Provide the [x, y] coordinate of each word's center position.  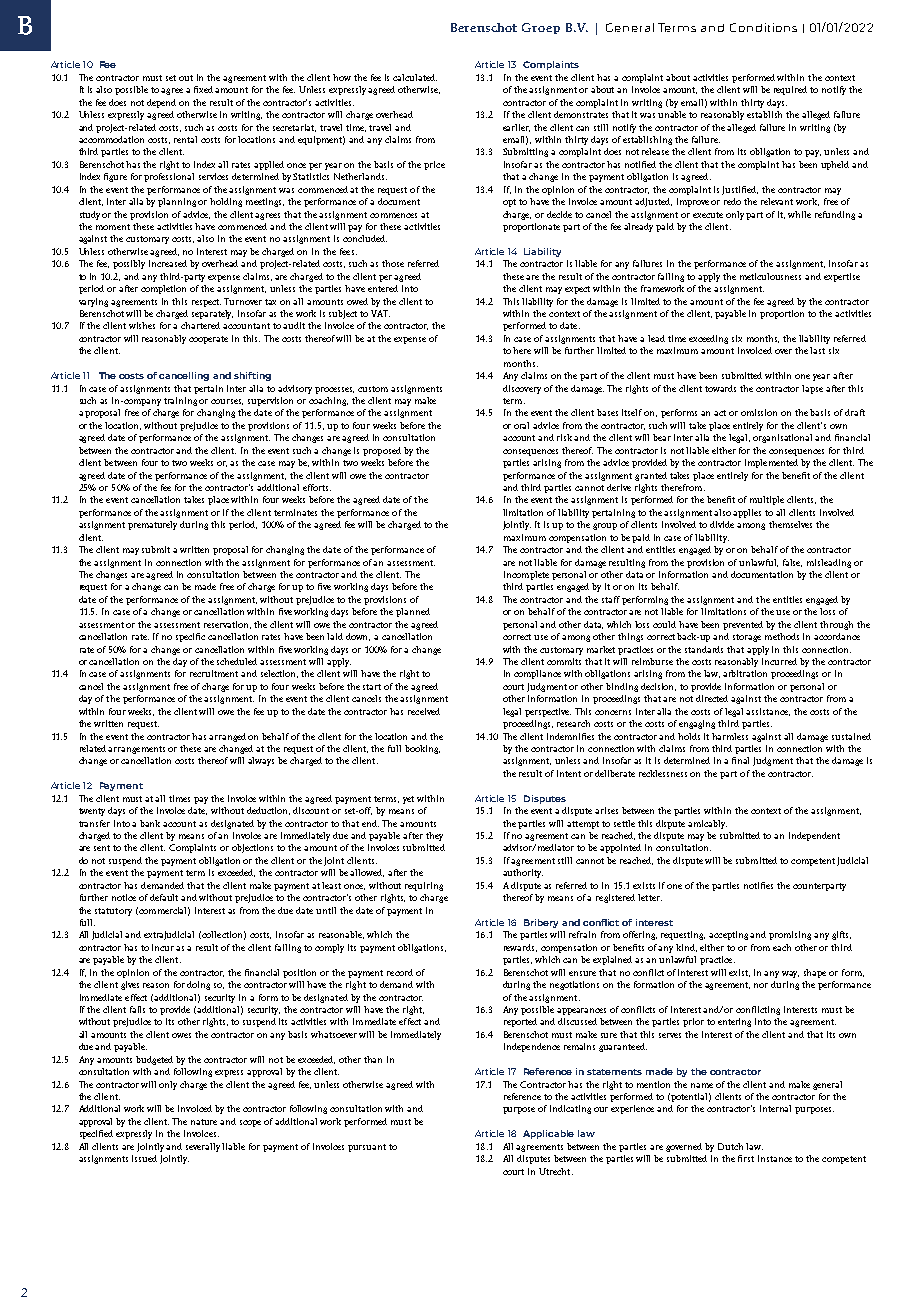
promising [790, 935]
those [393, 263]
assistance [768, 712]
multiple [767, 500]
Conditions [763, 27]
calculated [415, 77]
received [424, 711]
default [164, 897]
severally [204, 1147]
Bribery [541, 923]
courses [227, 402]
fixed [203, 89]
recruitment [214, 673]
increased [168, 263]
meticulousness [770, 276]
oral [521, 425]
